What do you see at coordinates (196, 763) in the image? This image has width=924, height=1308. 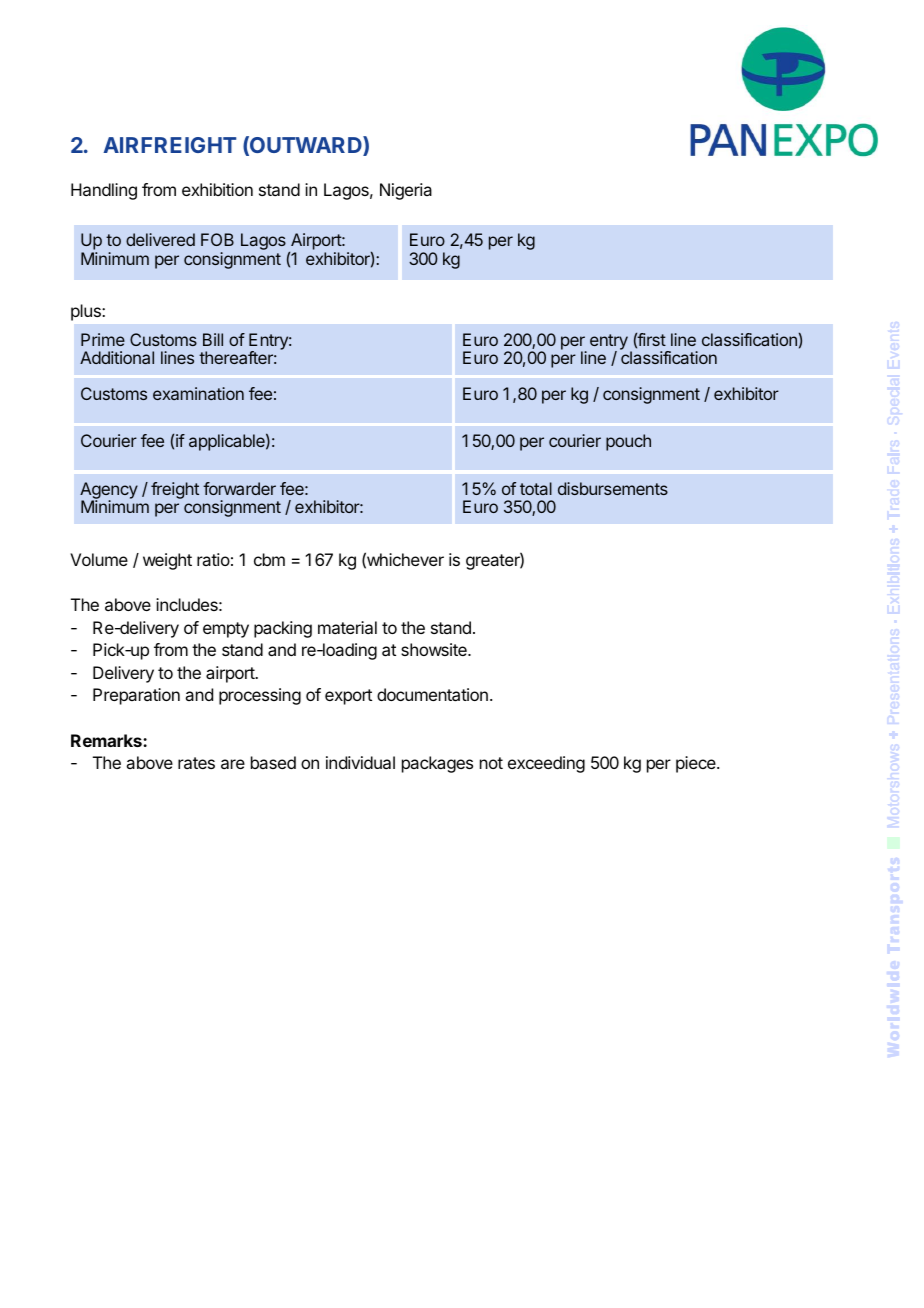 I see `rates` at bounding box center [196, 763].
